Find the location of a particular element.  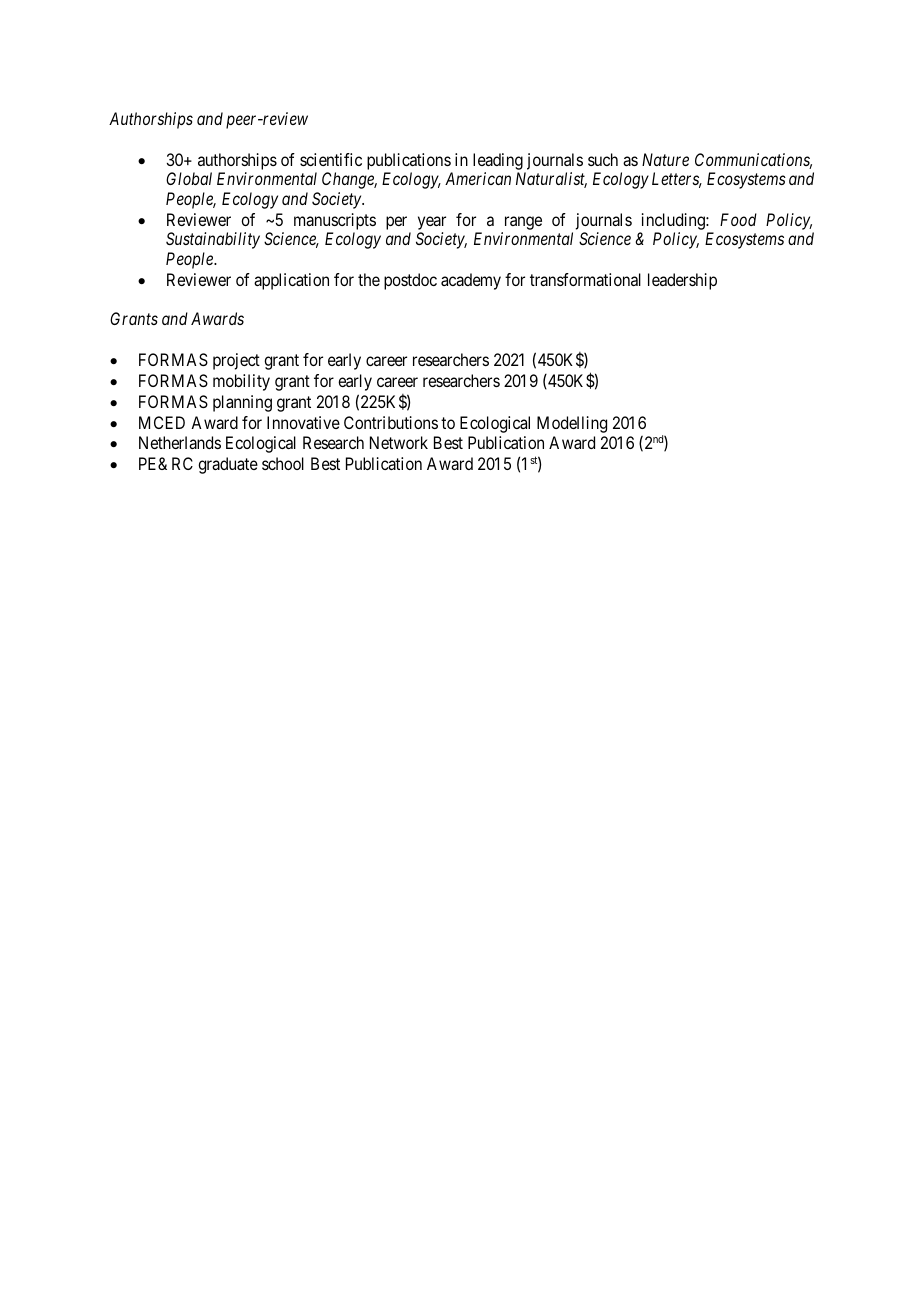

American is located at coordinates (478, 178).
